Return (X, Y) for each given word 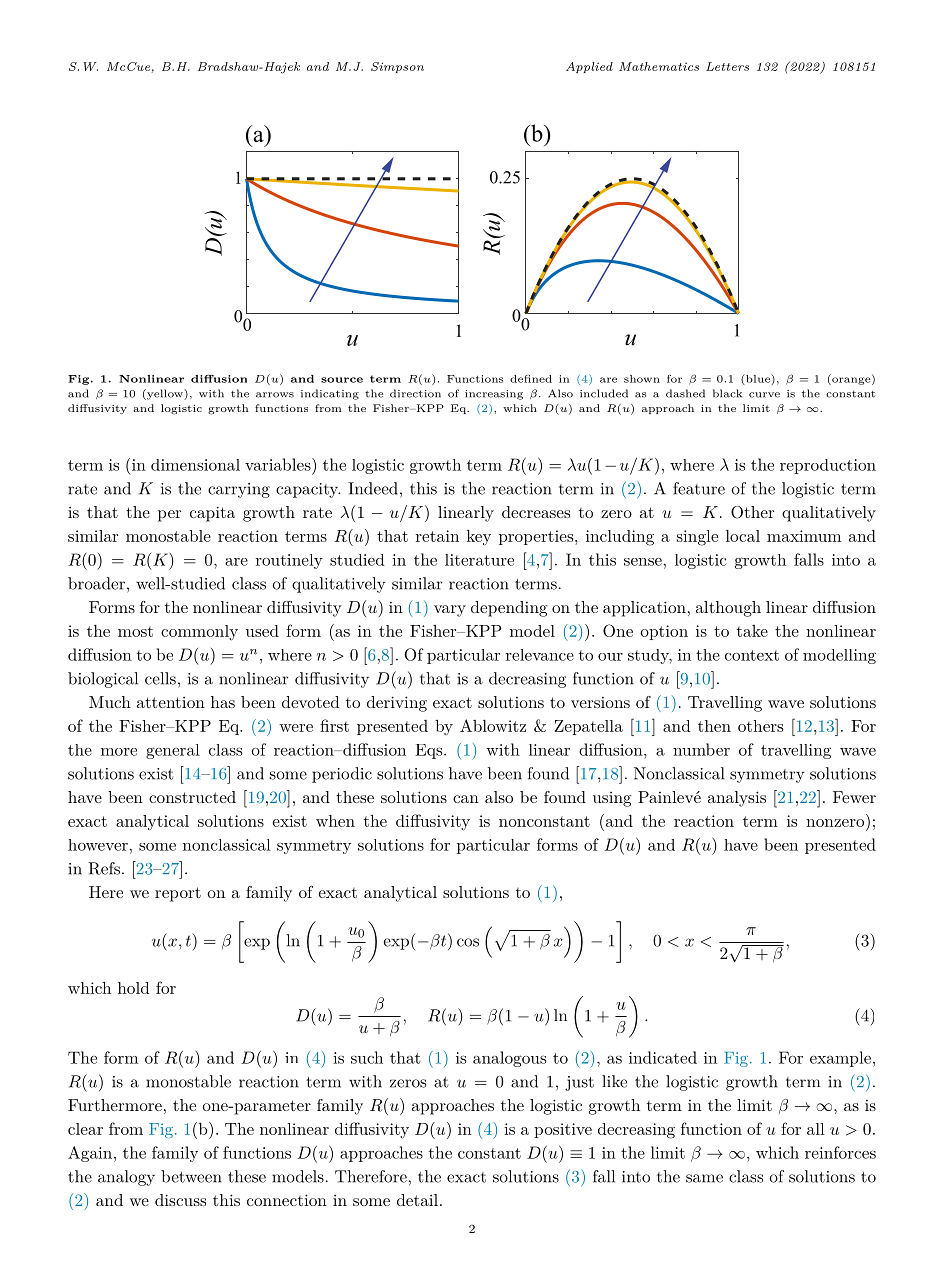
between (191, 1176)
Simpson (397, 67)
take (752, 631)
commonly (199, 633)
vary (450, 611)
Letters (727, 66)
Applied (589, 67)
